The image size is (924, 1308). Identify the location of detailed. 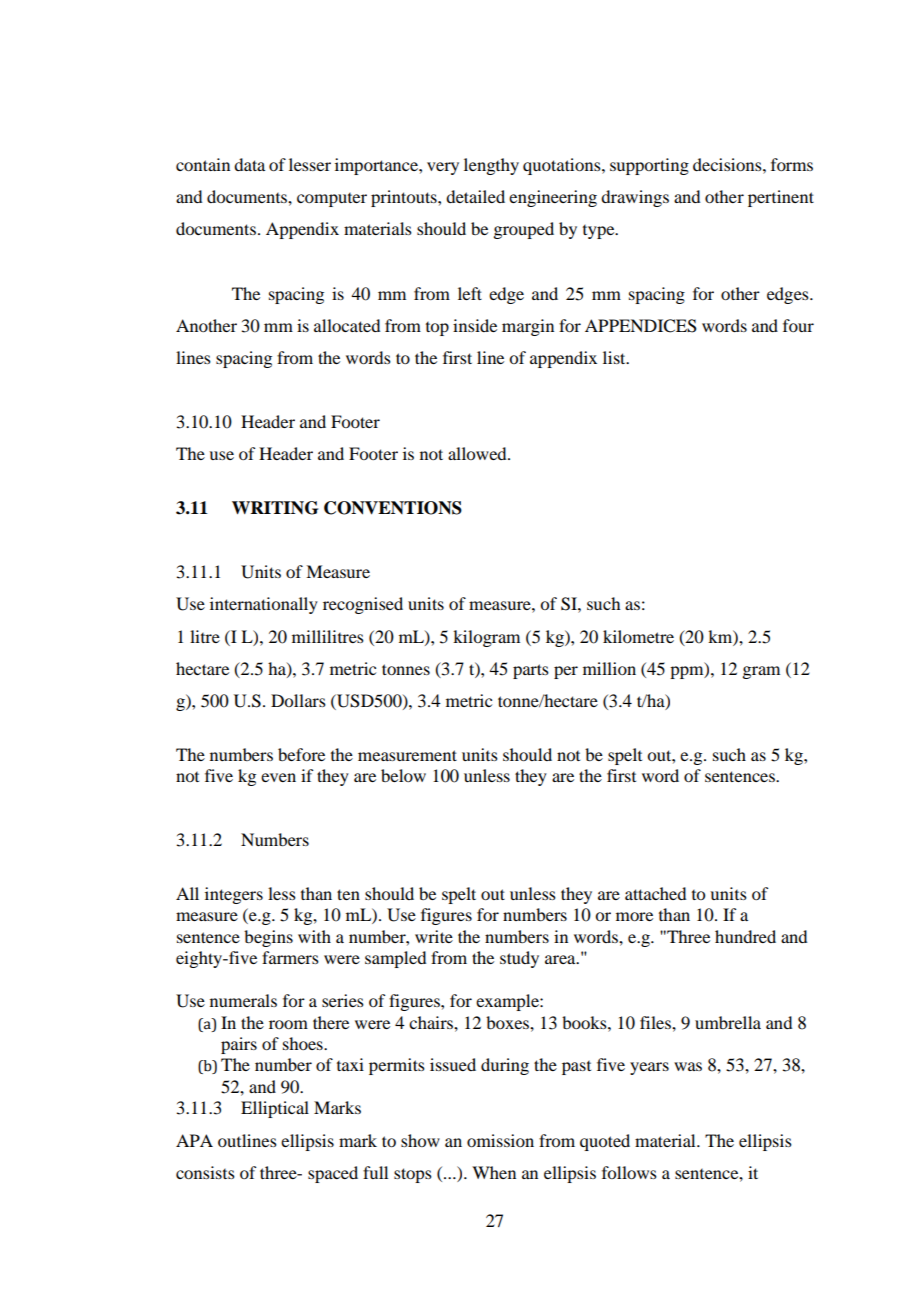
(475, 196).
